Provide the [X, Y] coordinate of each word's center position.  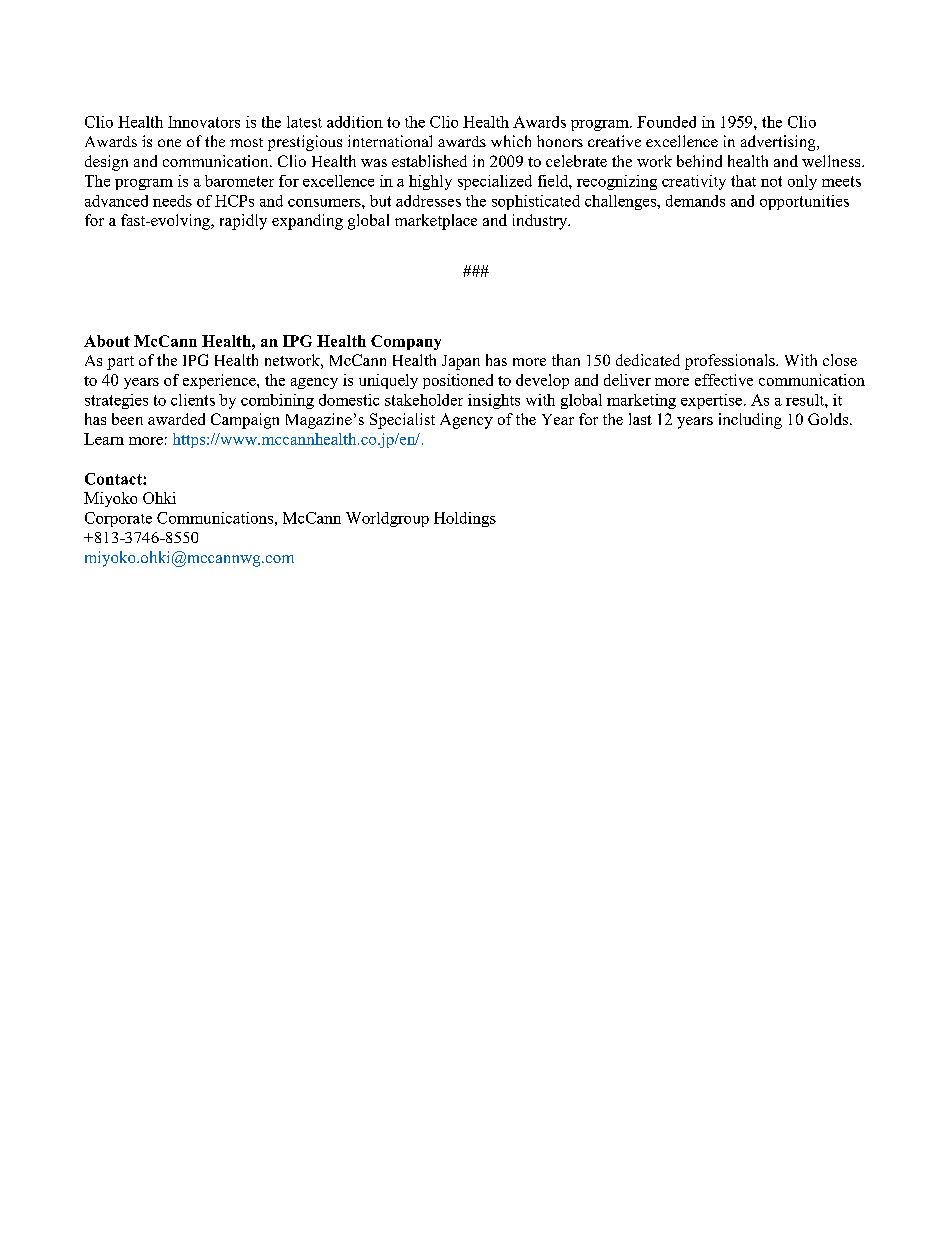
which [511, 141]
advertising [779, 143]
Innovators [204, 122]
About [107, 341]
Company [406, 342]
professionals [731, 362]
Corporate [118, 519]
